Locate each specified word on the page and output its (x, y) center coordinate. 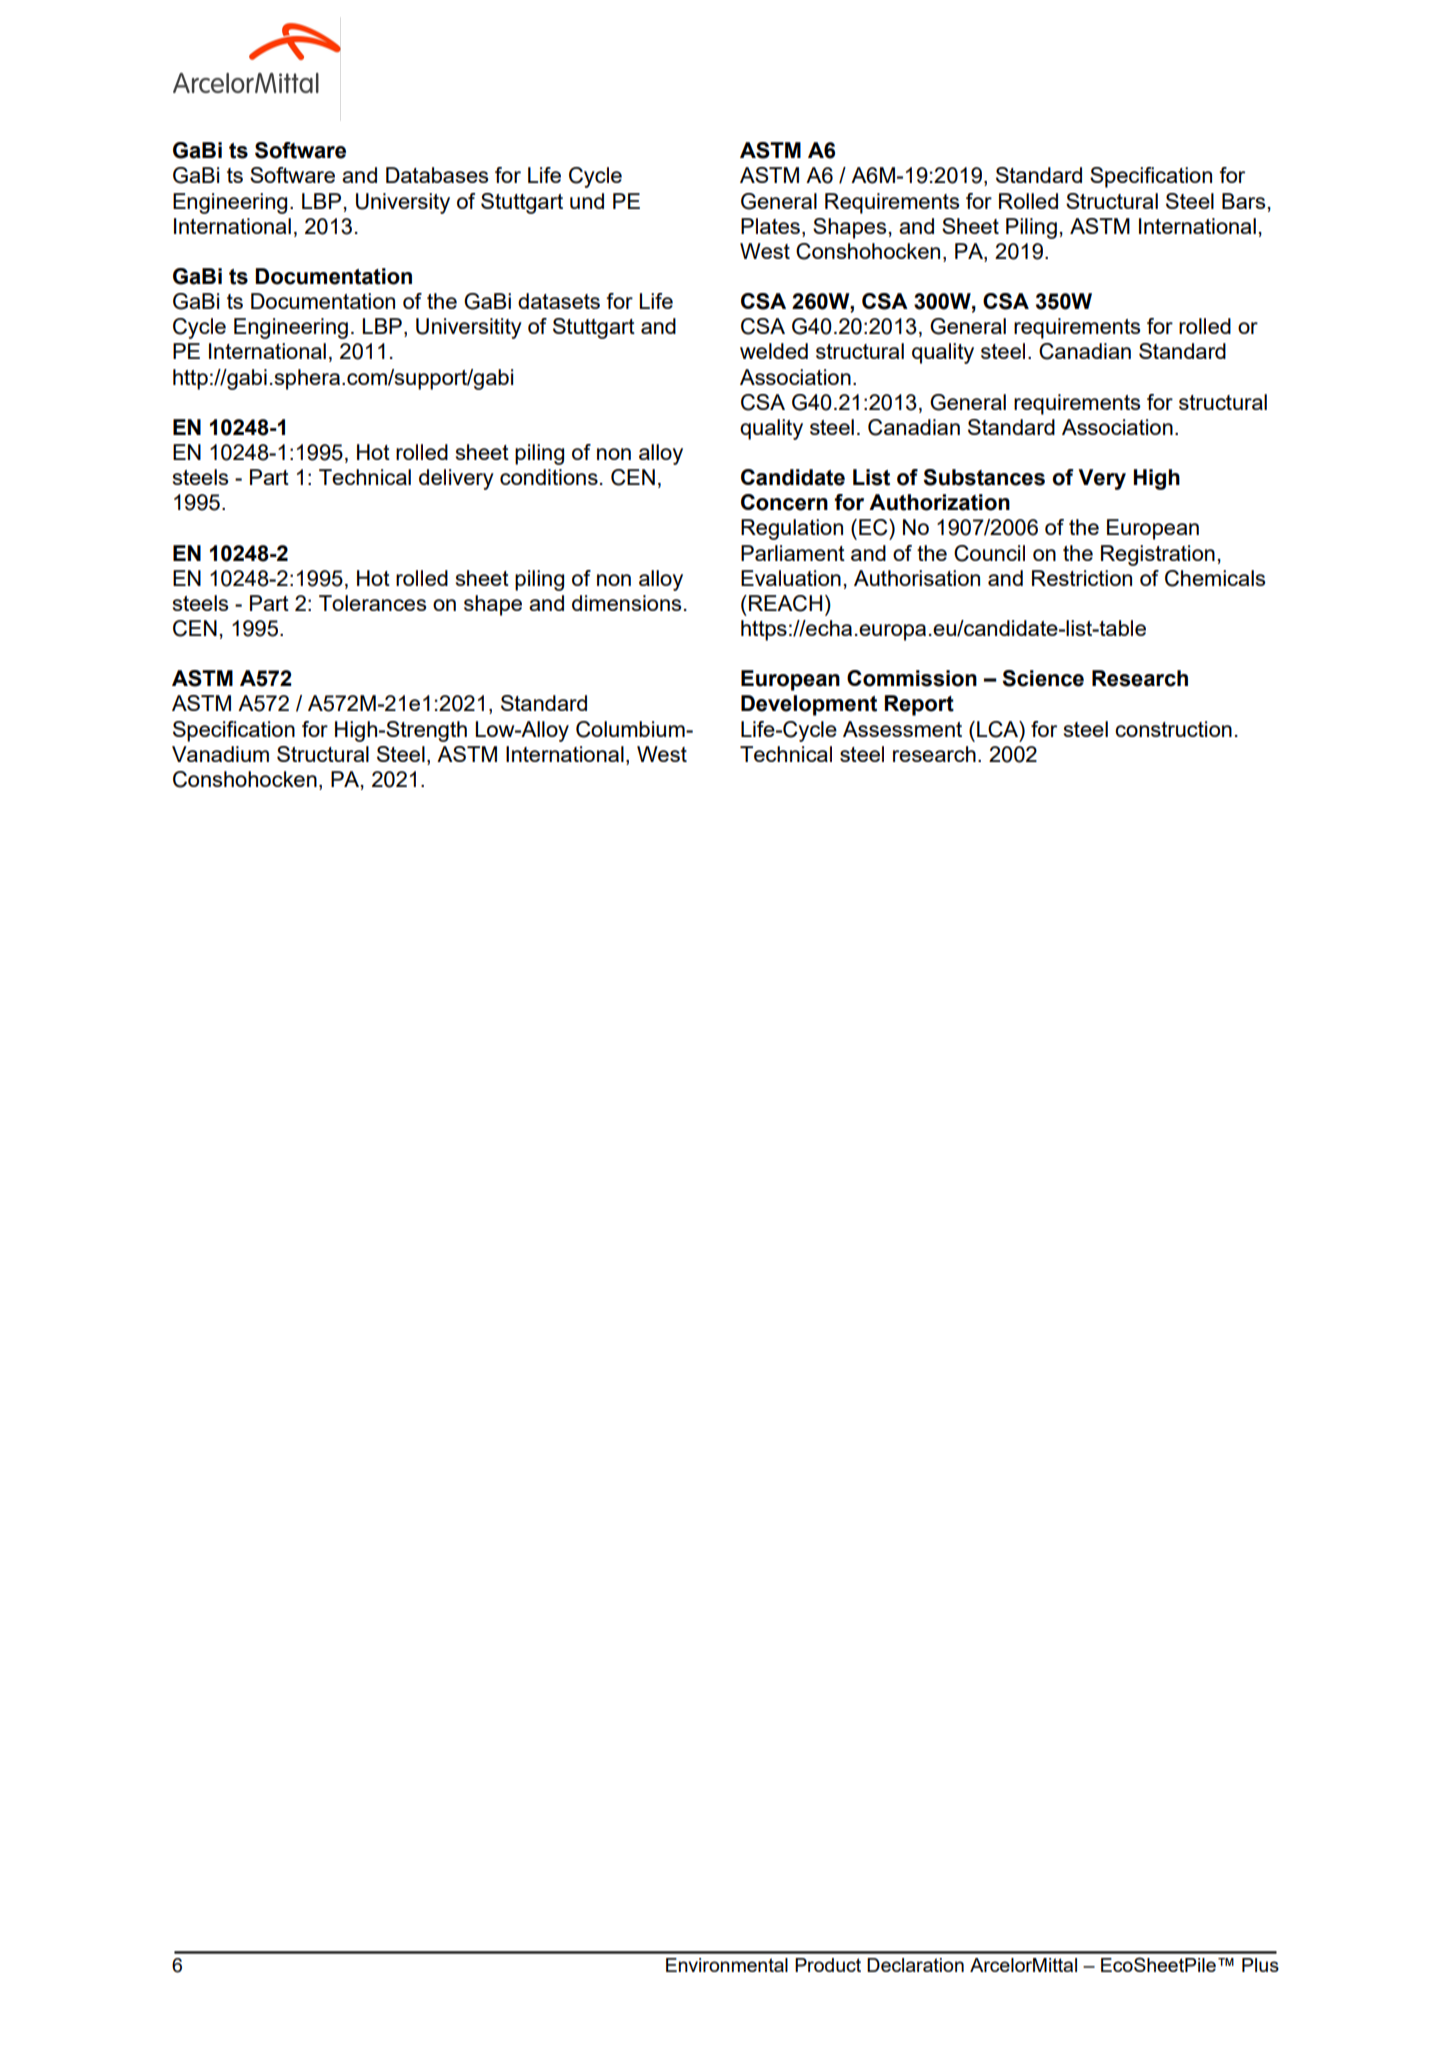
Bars (1244, 201)
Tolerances (373, 603)
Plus (1260, 1965)
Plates (770, 226)
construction (1173, 729)
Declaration (915, 1965)
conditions (549, 477)
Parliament (793, 553)
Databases (437, 175)
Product (828, 1965)
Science (1043, 678)
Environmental (727, 1965)
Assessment (902, 729)
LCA (999, 729)
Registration (1158, 555)
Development (809, 705)
